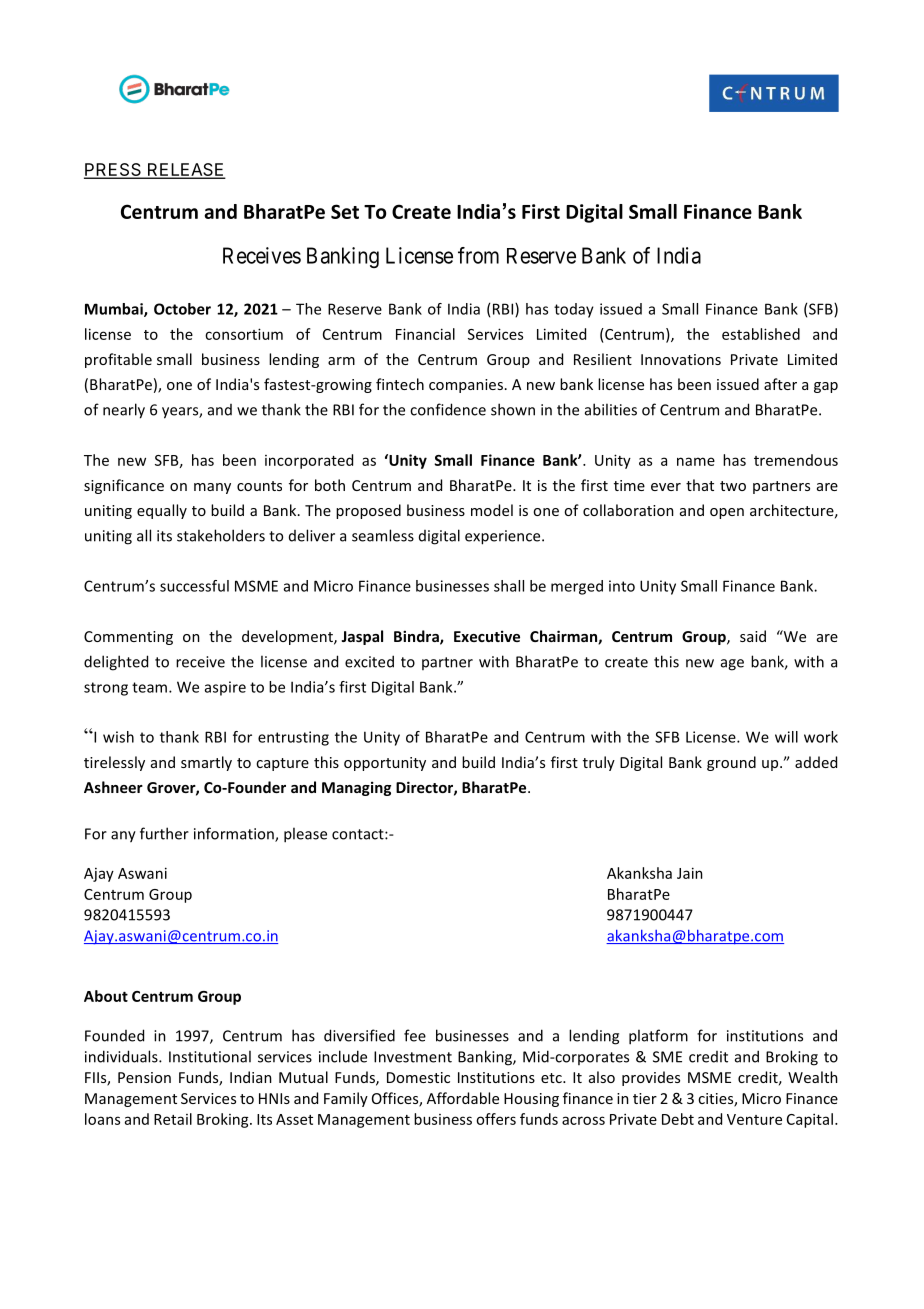  Describe the element at coordinates (487, 636) in the document. I see `Executive` at that location.
